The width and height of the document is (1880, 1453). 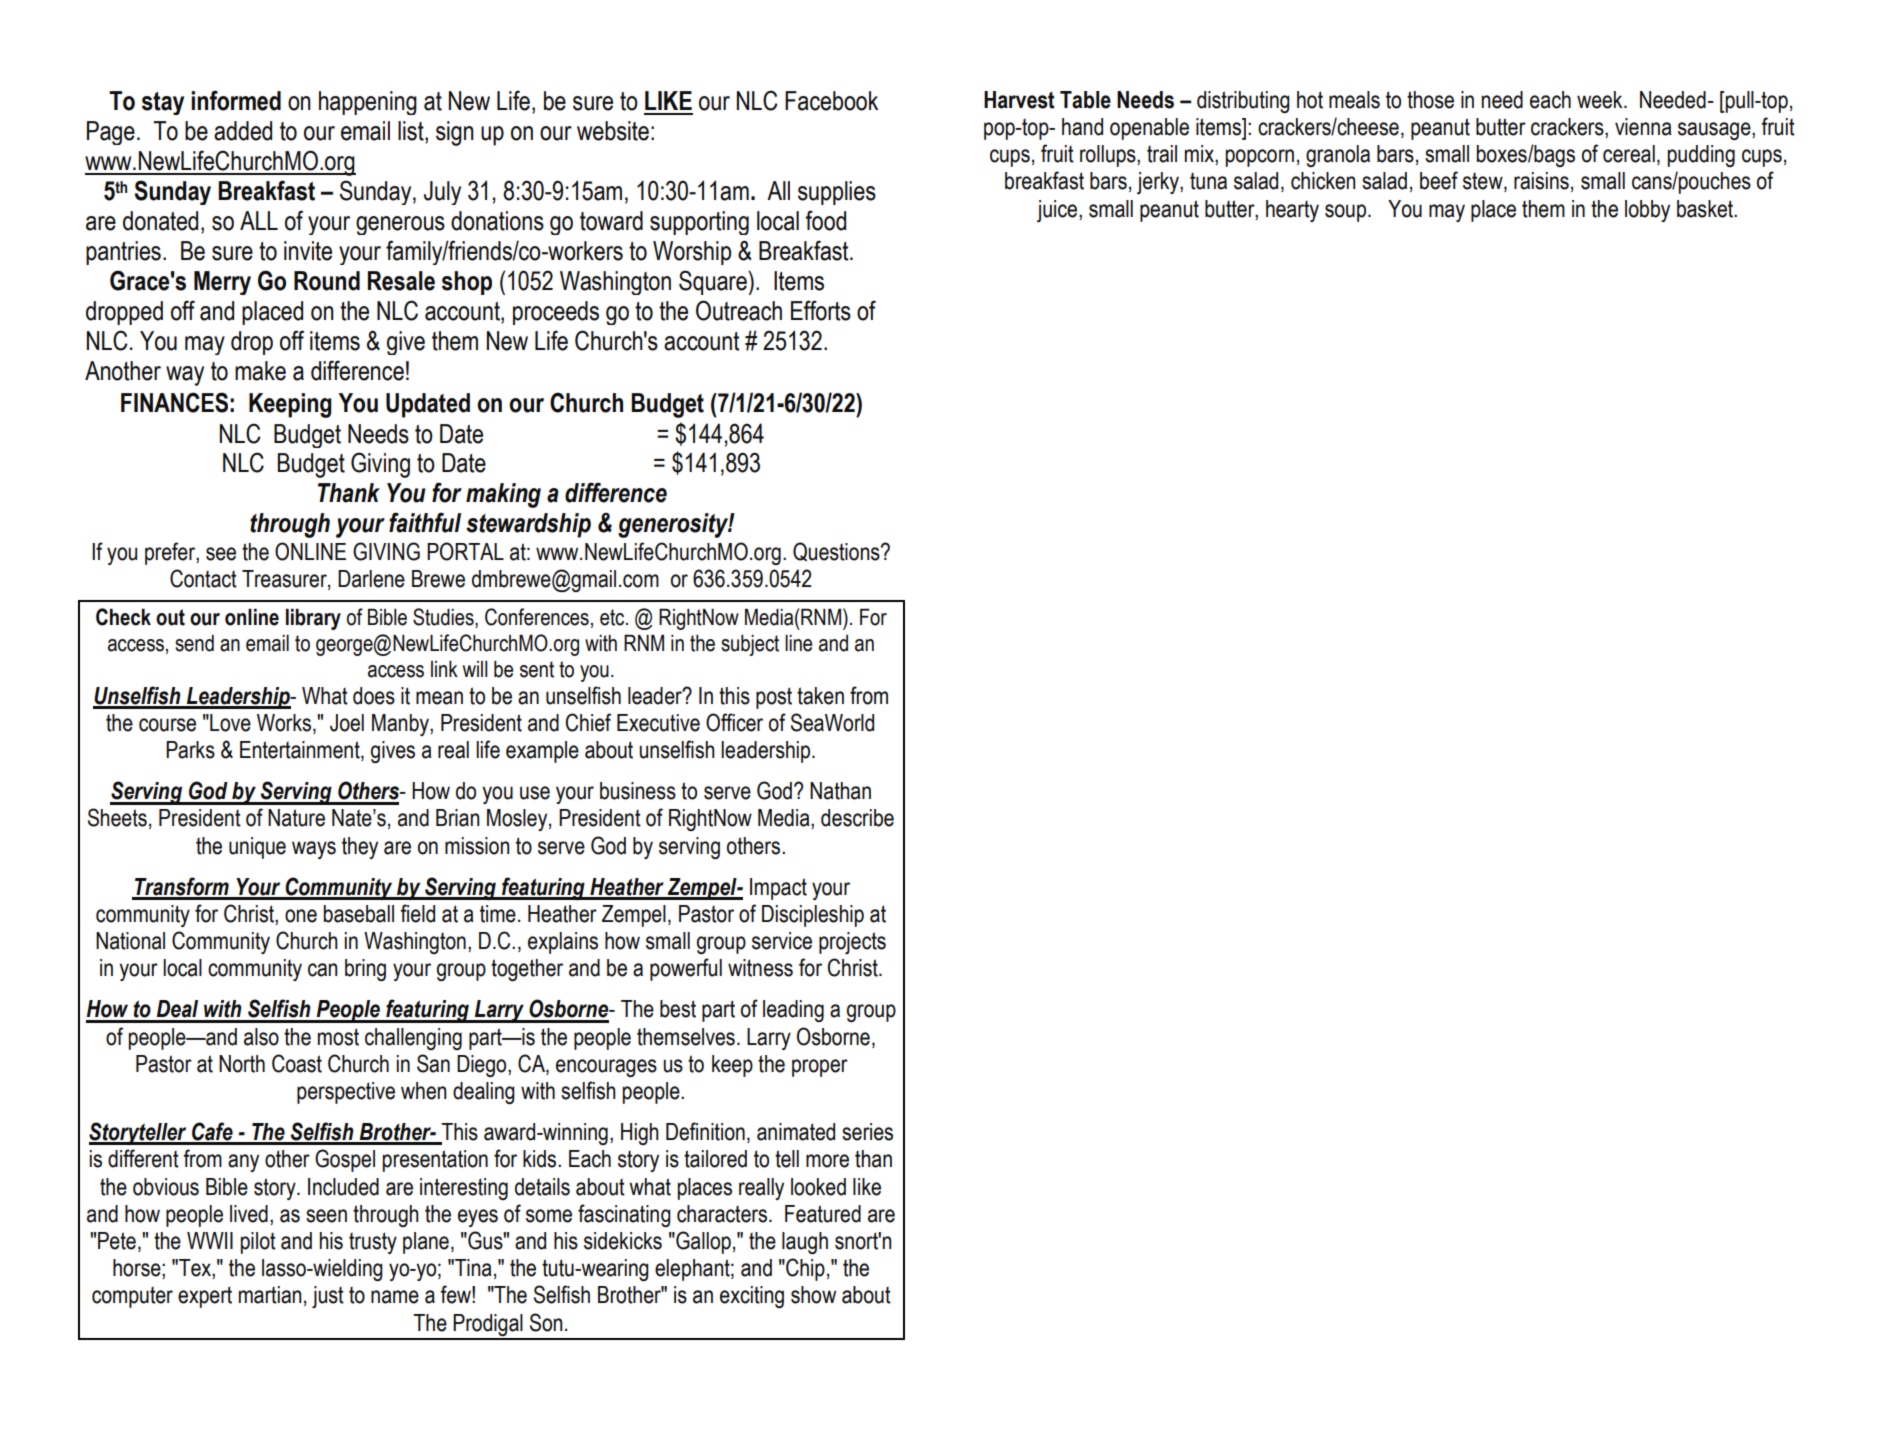 I want to click on added, so click(x=243, y=131).
